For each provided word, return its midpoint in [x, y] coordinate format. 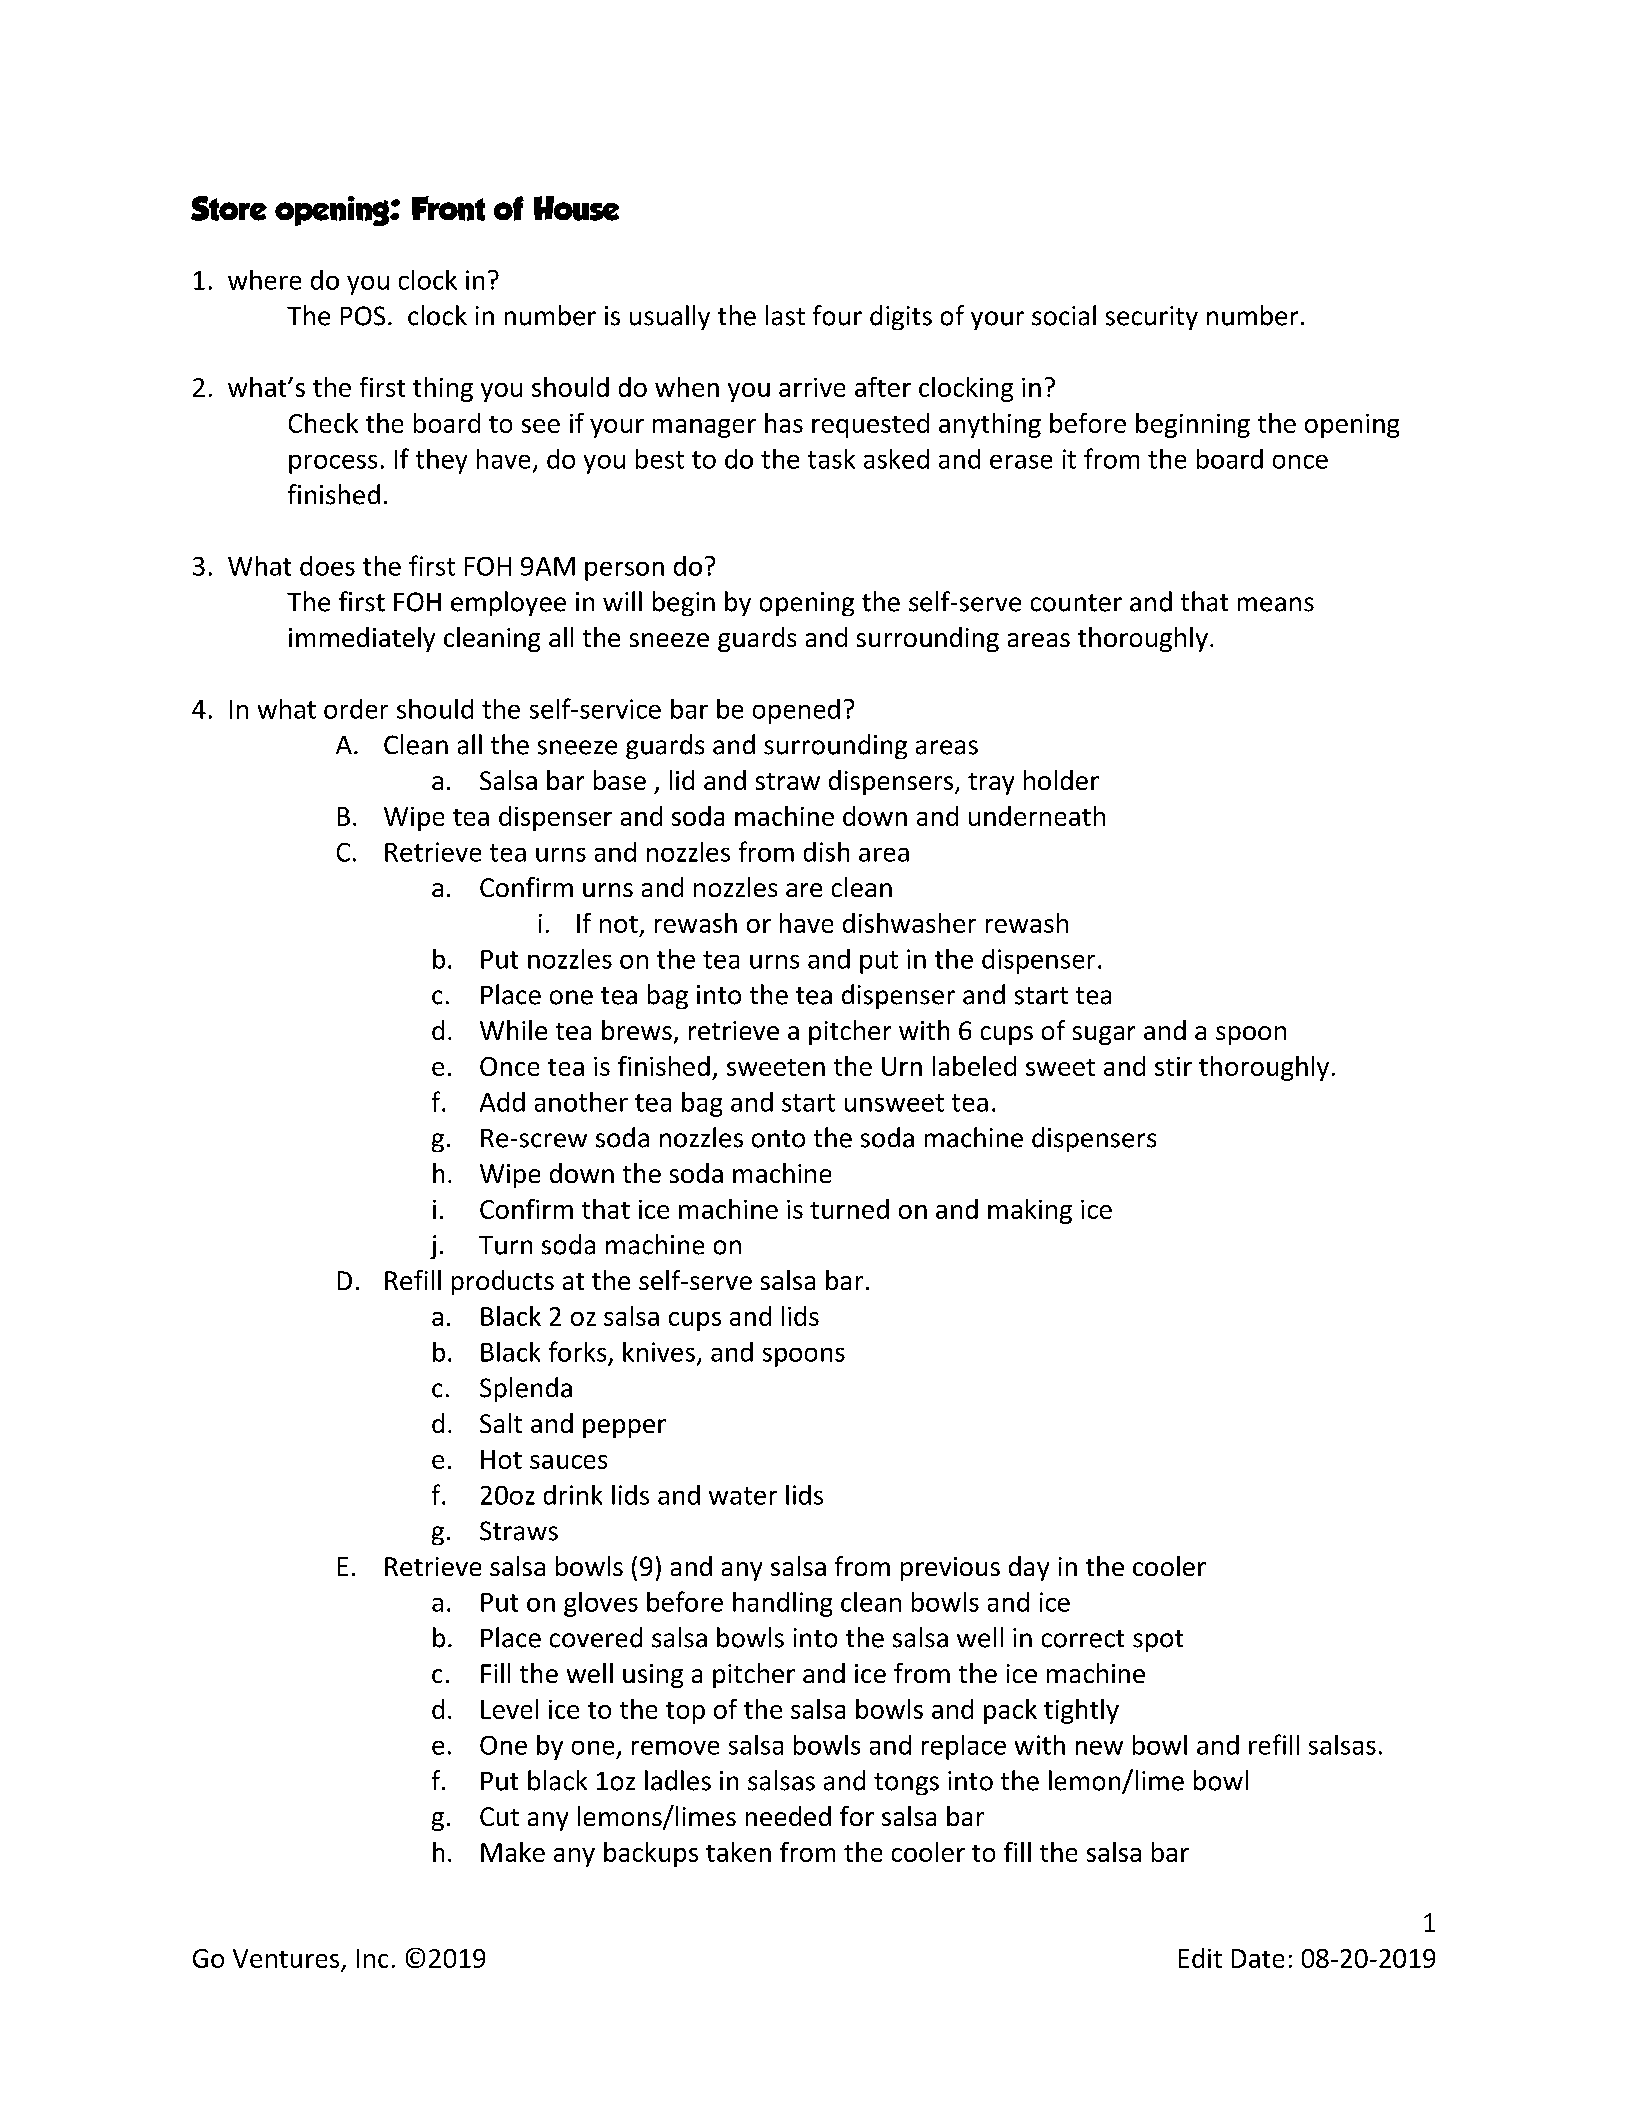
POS [363, 316]
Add [502, 1102]
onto [778, 1139]
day [1029, 1568]
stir [1173, 1066]
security [1152, 318]
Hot [501, 1459]
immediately [362, 639]
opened [796, 711]
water [743, 1496]
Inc [372, 1958]
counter [1076, 603]
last [785, 315]
